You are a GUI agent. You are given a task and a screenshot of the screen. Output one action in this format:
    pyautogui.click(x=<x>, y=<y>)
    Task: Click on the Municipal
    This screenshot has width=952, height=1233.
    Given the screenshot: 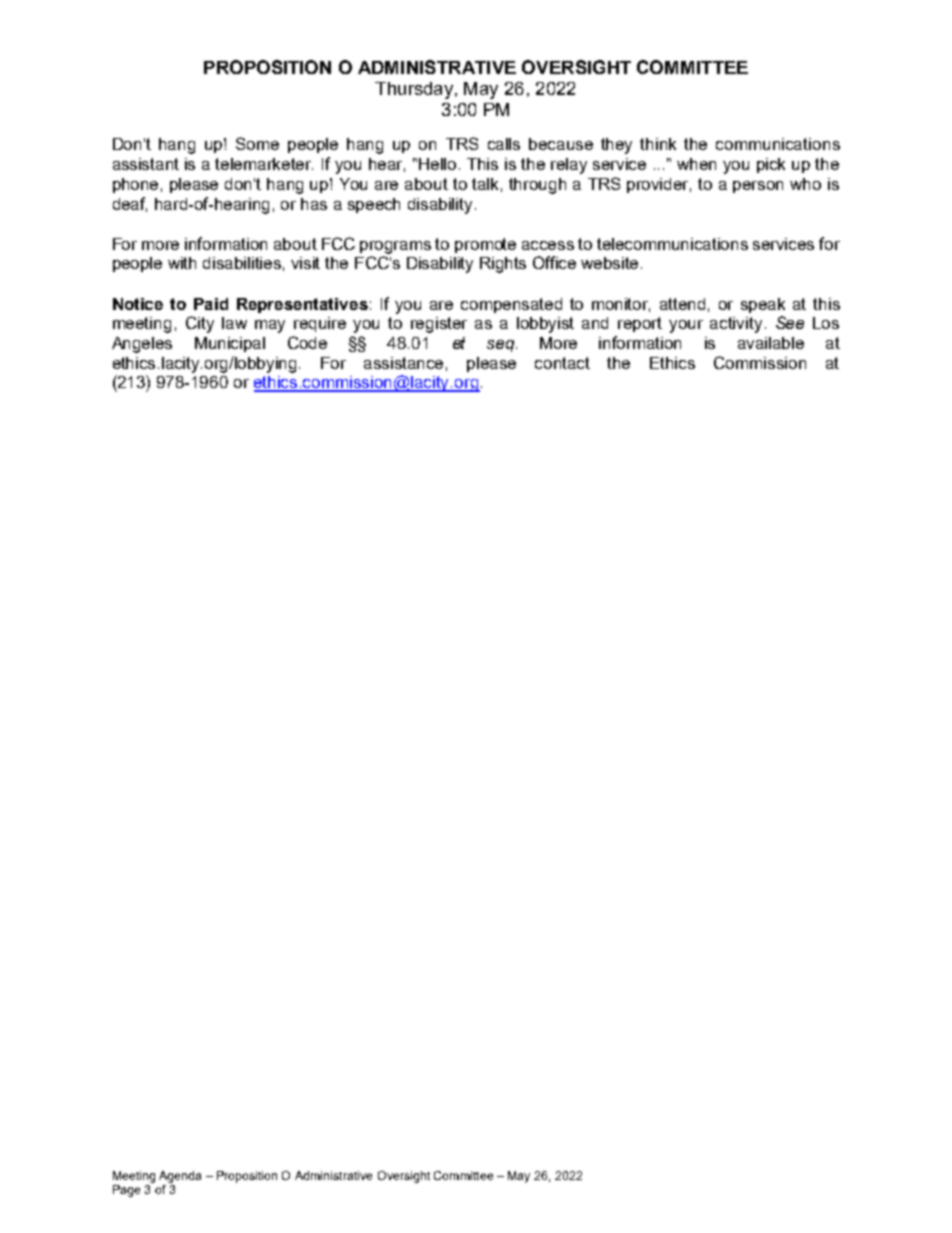 What is the action you would take?
    pyautogui.click(x=230, y=344)
